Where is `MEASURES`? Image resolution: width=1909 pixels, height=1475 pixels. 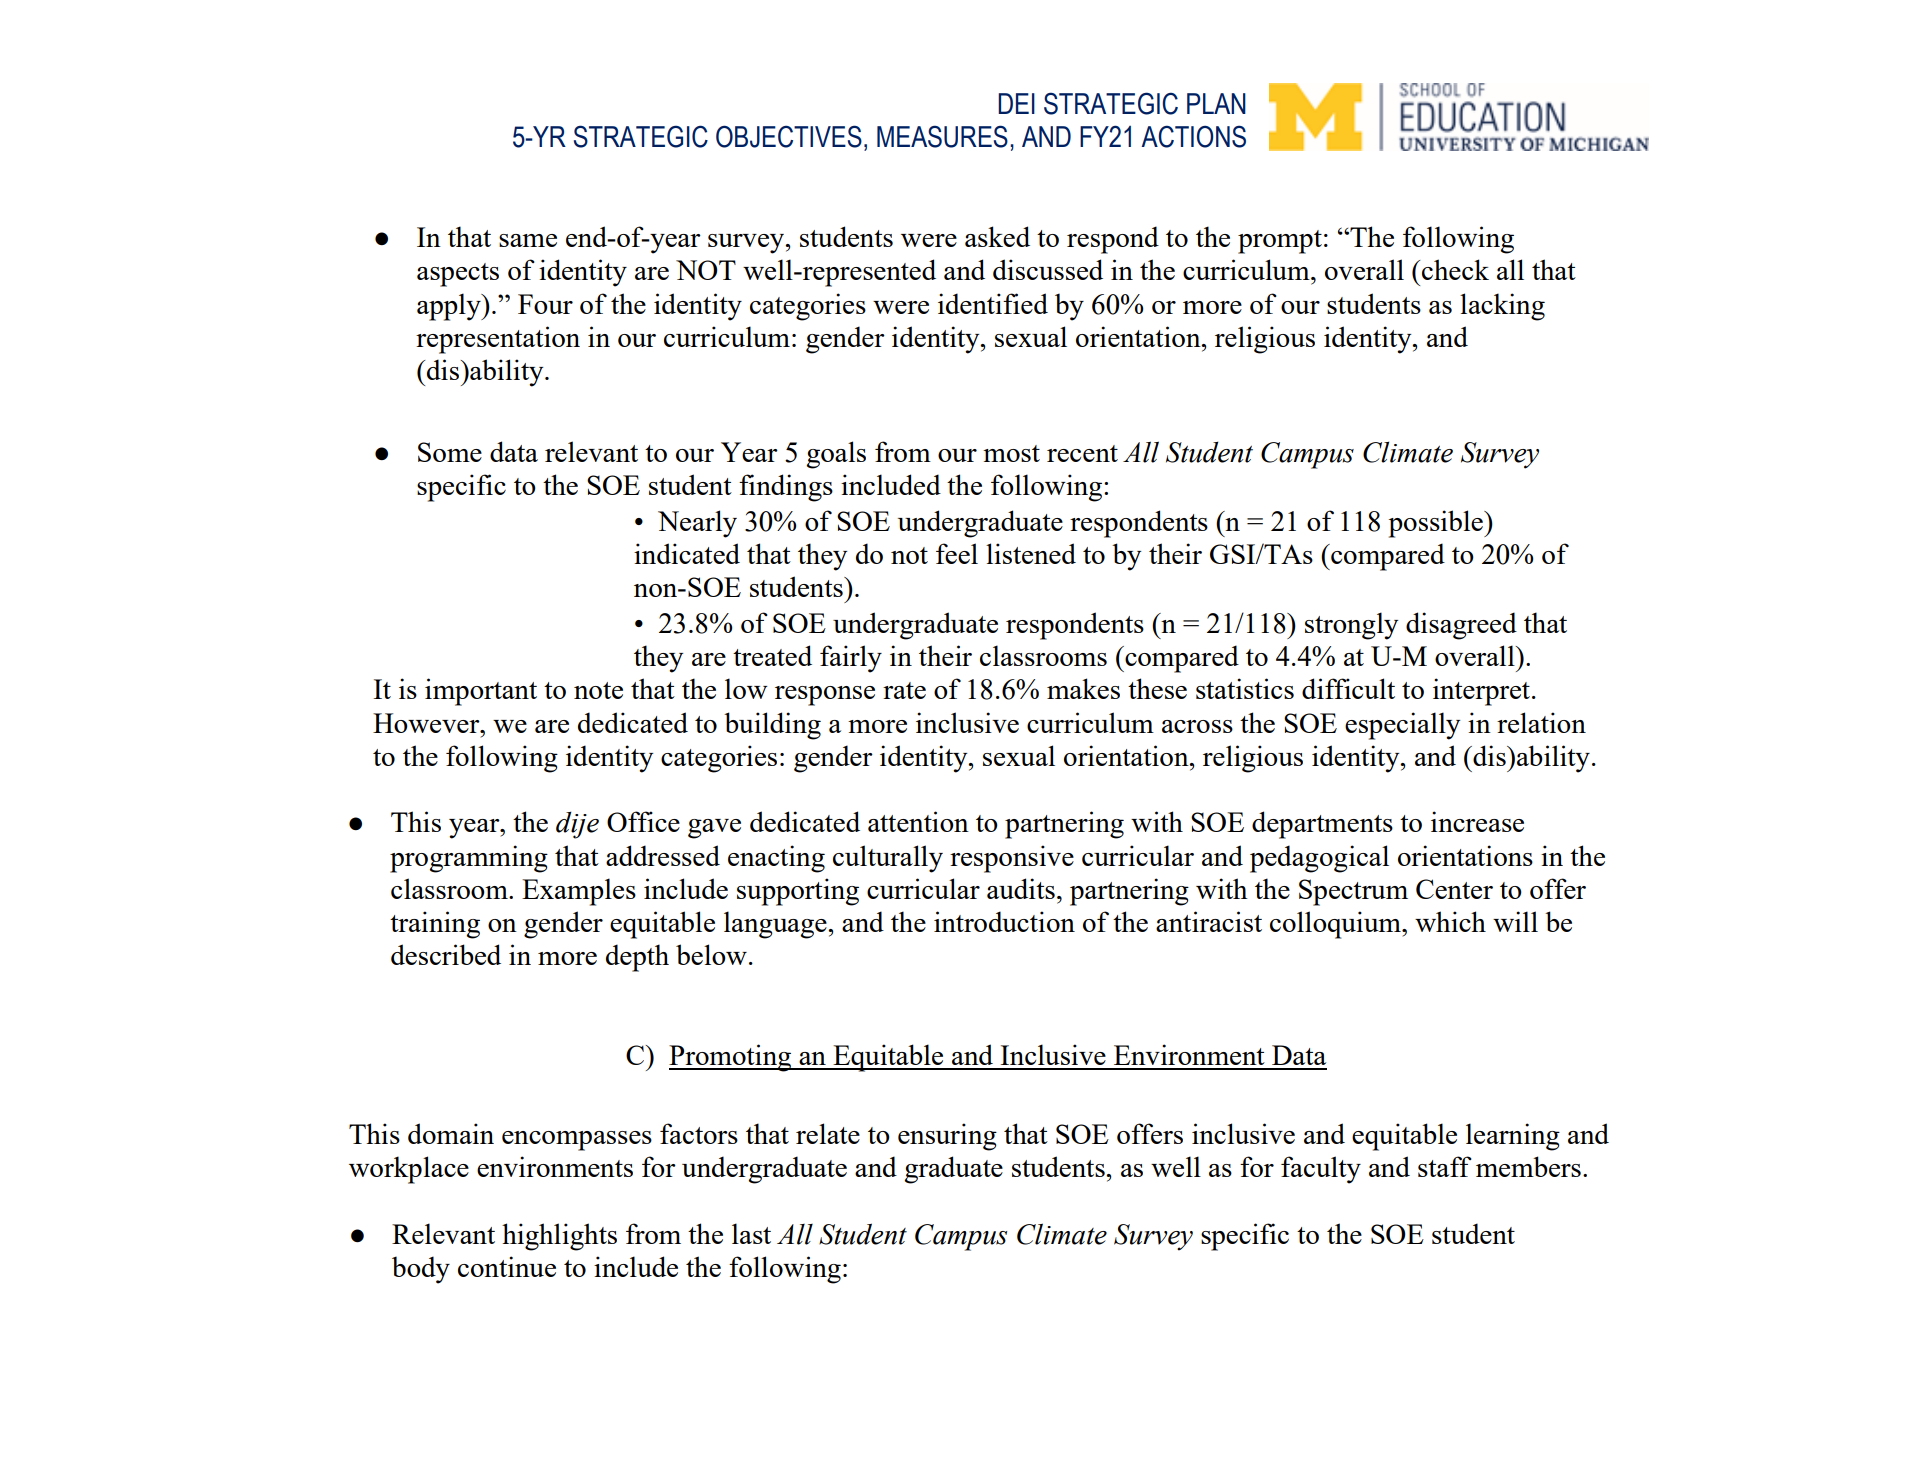
MEASURES is located at coordinates (942, 136).
